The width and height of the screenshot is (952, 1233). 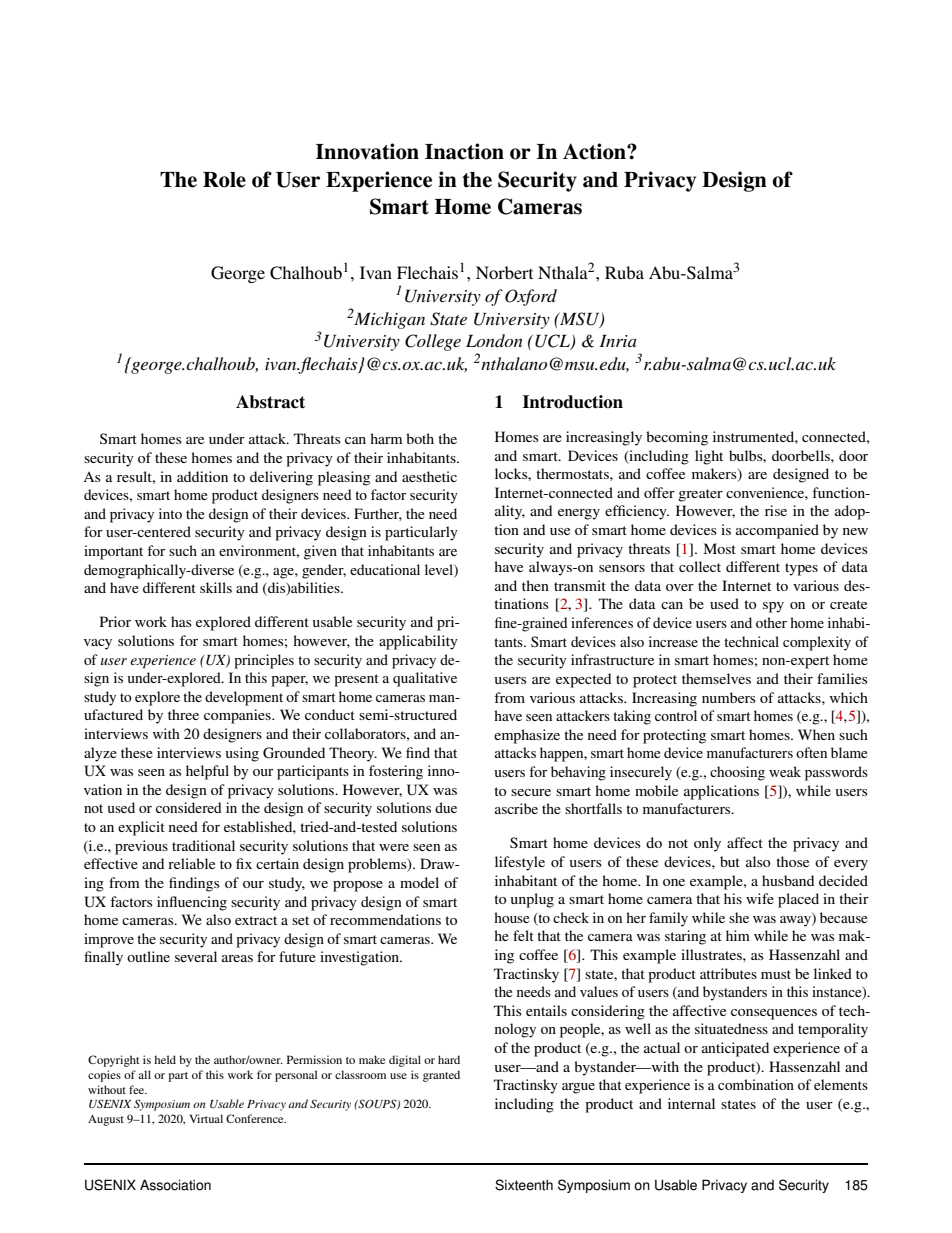 I want to click on qualitative, so click(x=425, y=679).
